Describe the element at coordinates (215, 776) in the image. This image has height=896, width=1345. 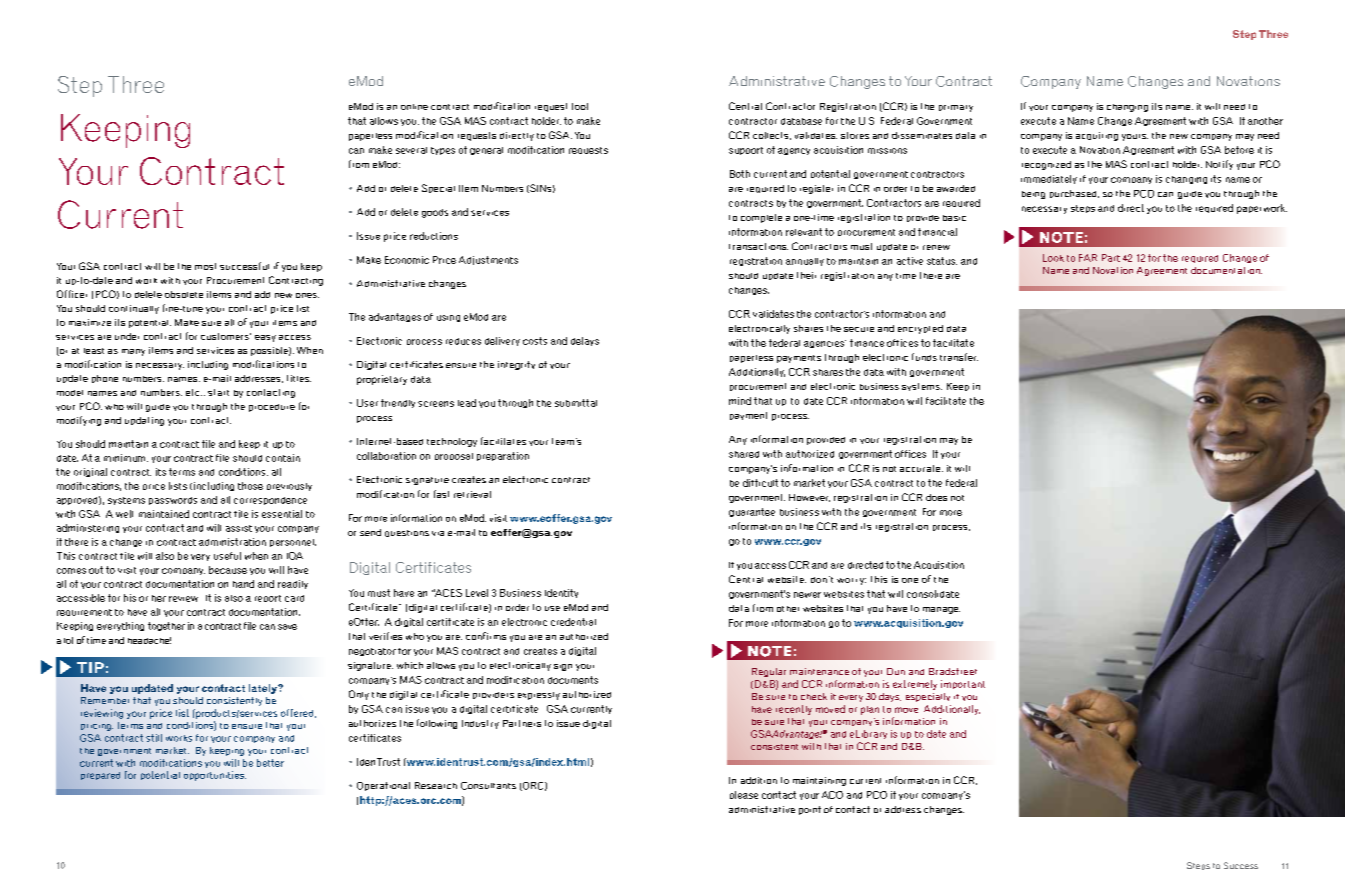
I see `opportunities` at that location.
